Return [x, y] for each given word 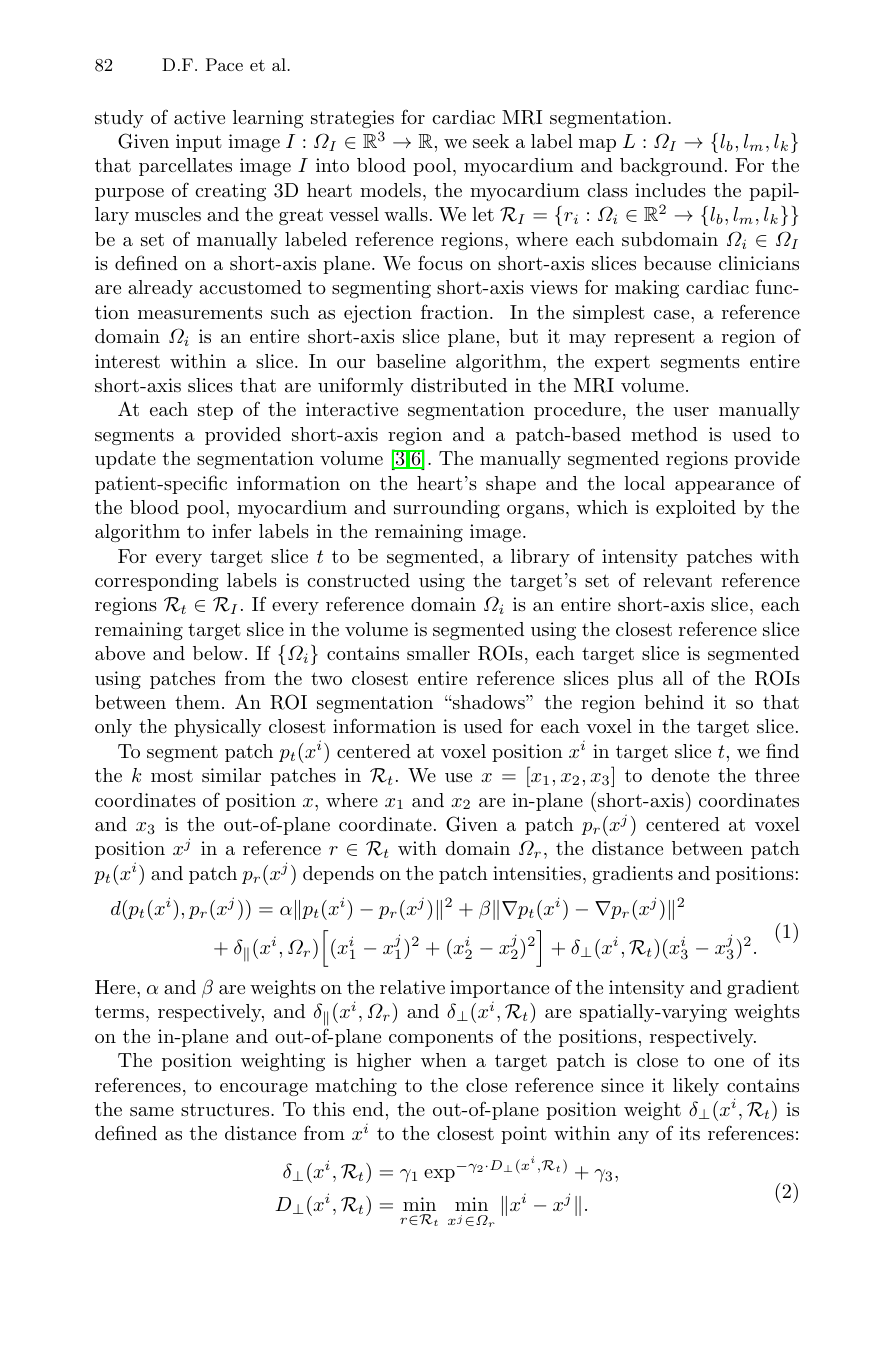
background [671, 167]
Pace [224, 64]
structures [226, 1109]
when [444, 1060]
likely [696, 1087]
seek [491, 141]
